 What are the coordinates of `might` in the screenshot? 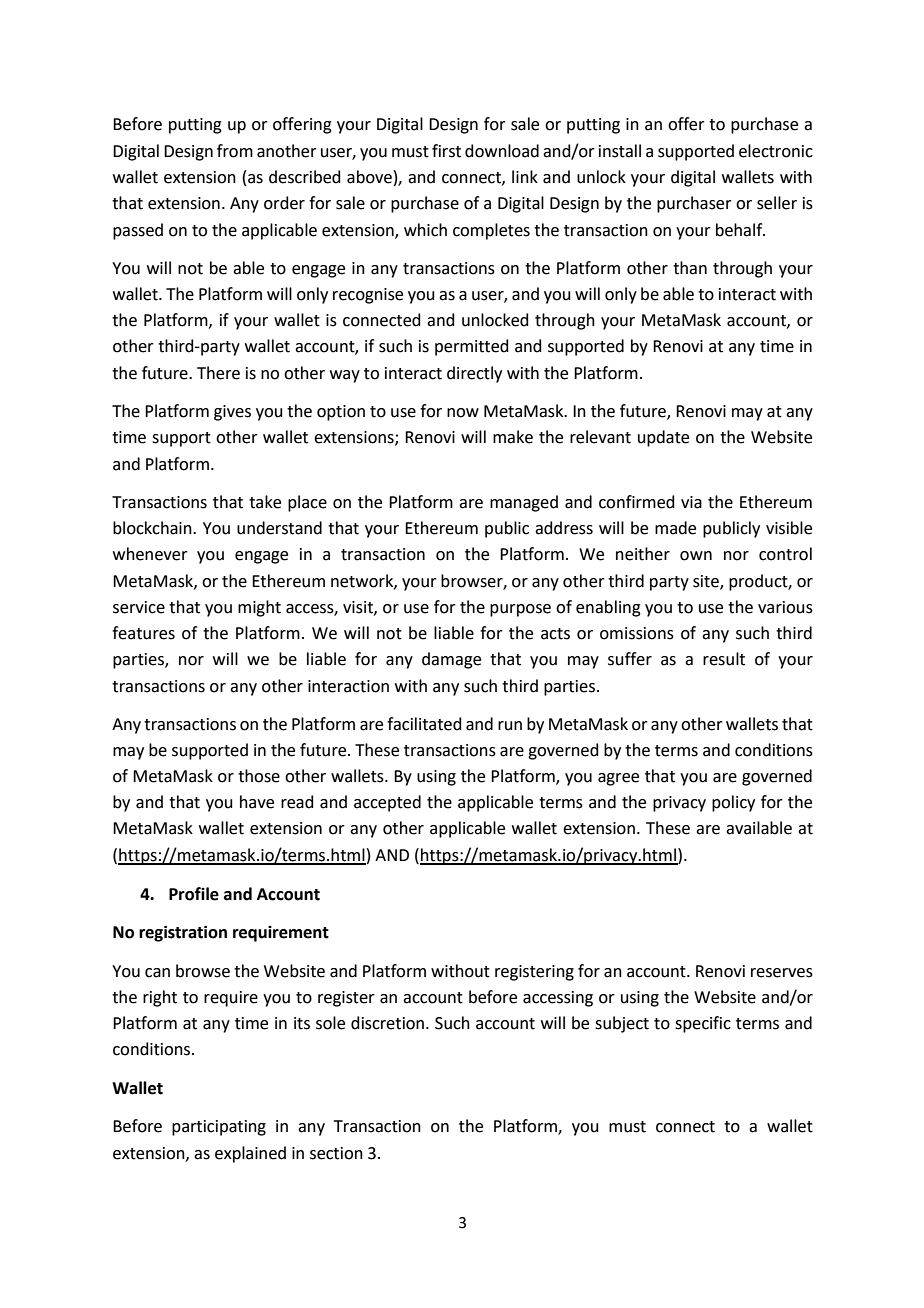 It's located at (259, 608).
